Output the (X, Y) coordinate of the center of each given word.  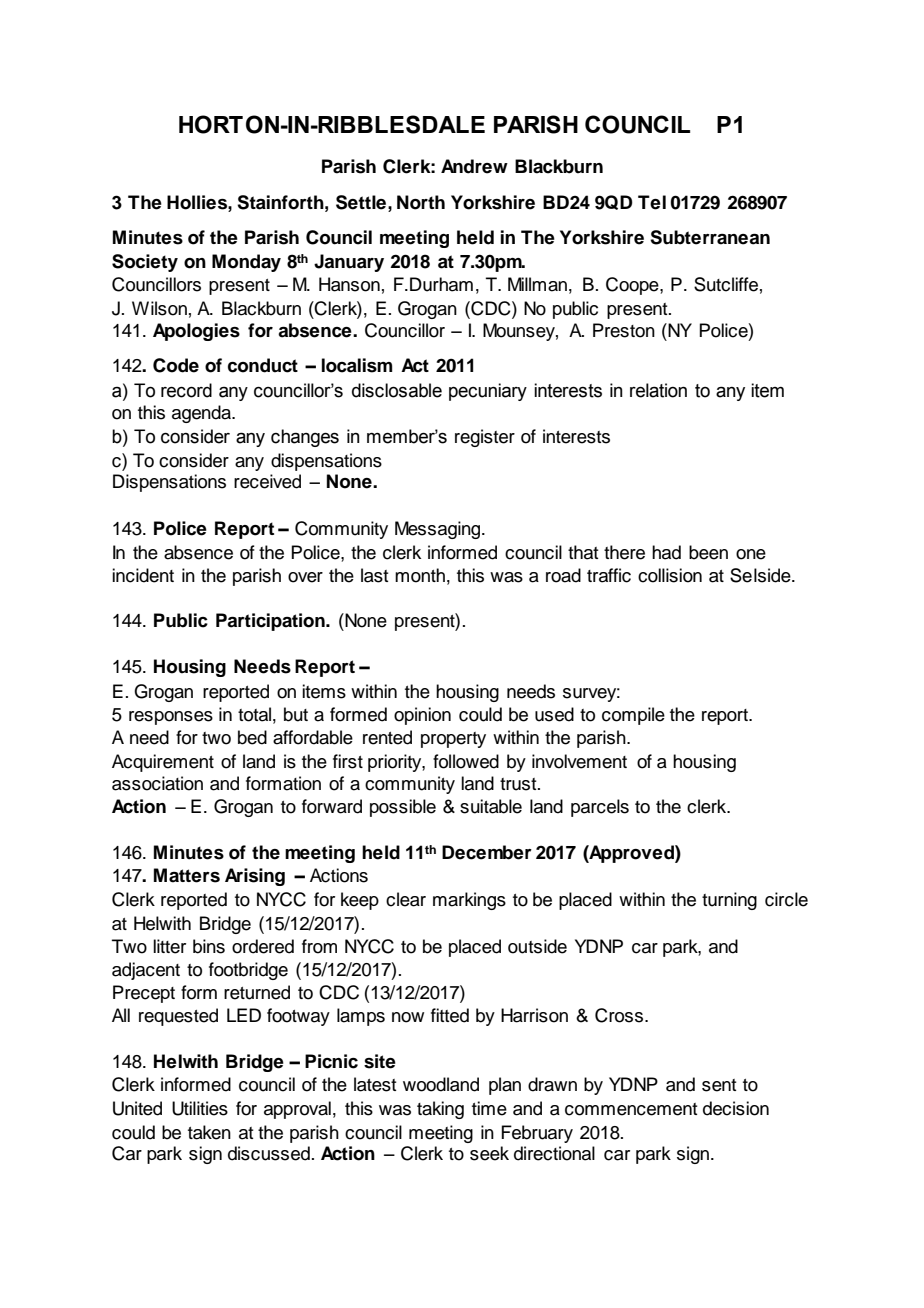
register (485, 438)
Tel (652, 202)
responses (171, 718)
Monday (246, 263)
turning (729, 901)
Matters (187, 875)
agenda (202, 414)
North (421, 202)
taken (209, 1132)
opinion (422, 716)
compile (633, 716)
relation (658, 390)
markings (469, 901)
